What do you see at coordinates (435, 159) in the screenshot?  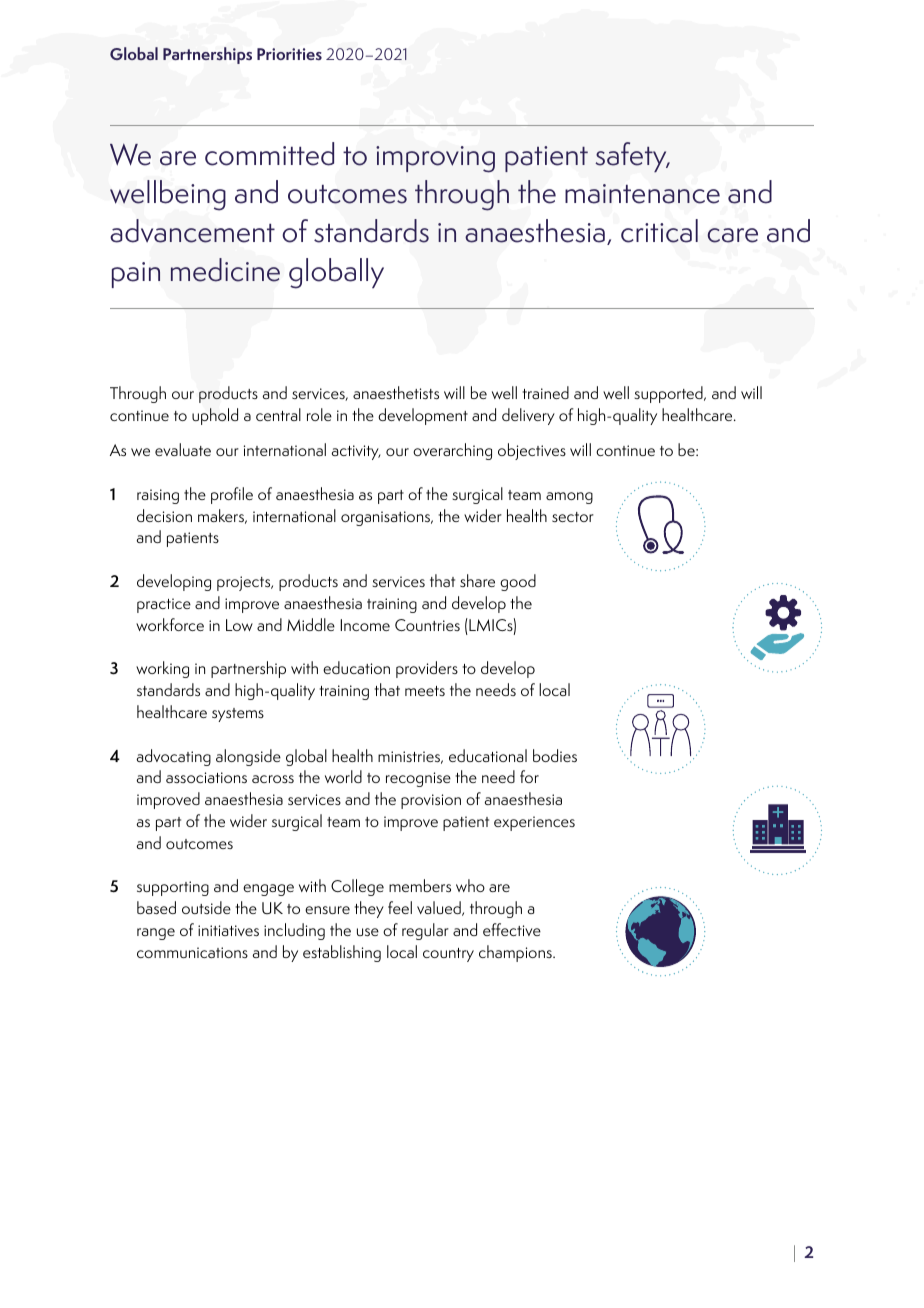 I see `improving` at bounding box center [435, 159].
